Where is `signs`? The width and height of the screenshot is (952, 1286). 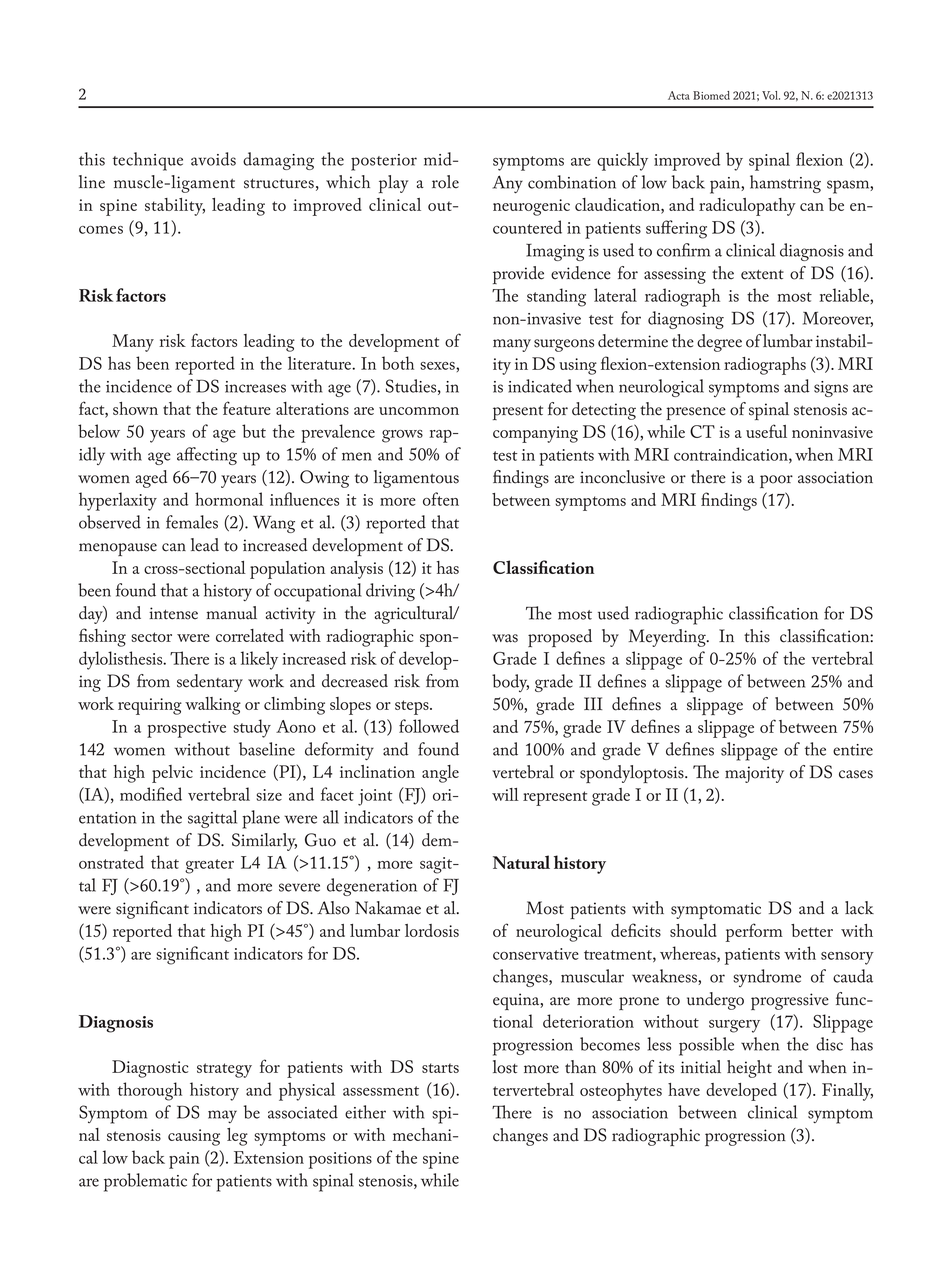
signs is located at coordinates (831, 389).
